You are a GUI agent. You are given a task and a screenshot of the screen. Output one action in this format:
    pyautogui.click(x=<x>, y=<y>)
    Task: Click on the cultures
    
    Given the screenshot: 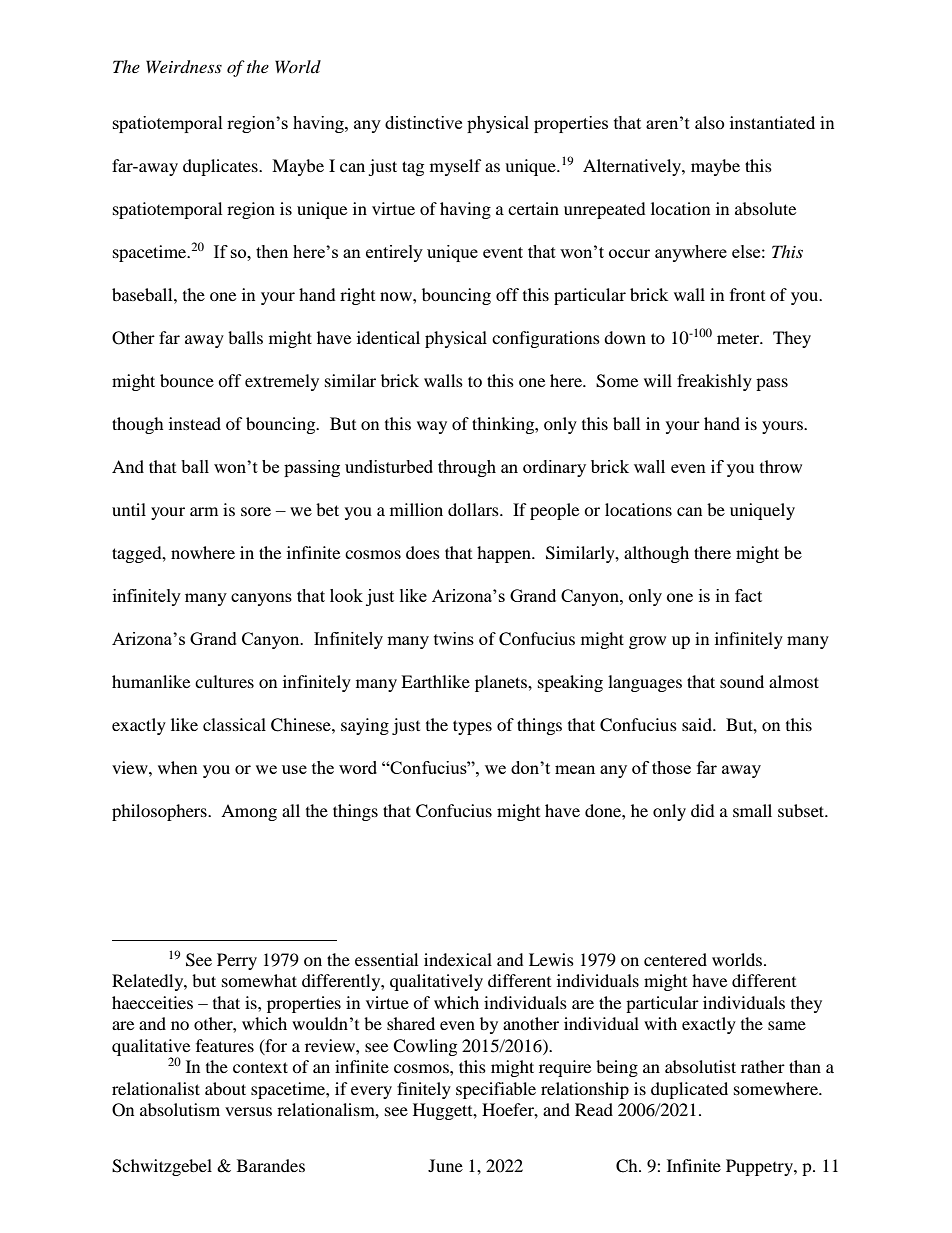 What is the action you would take?
    pyautogui.click(x=224, y=681)
